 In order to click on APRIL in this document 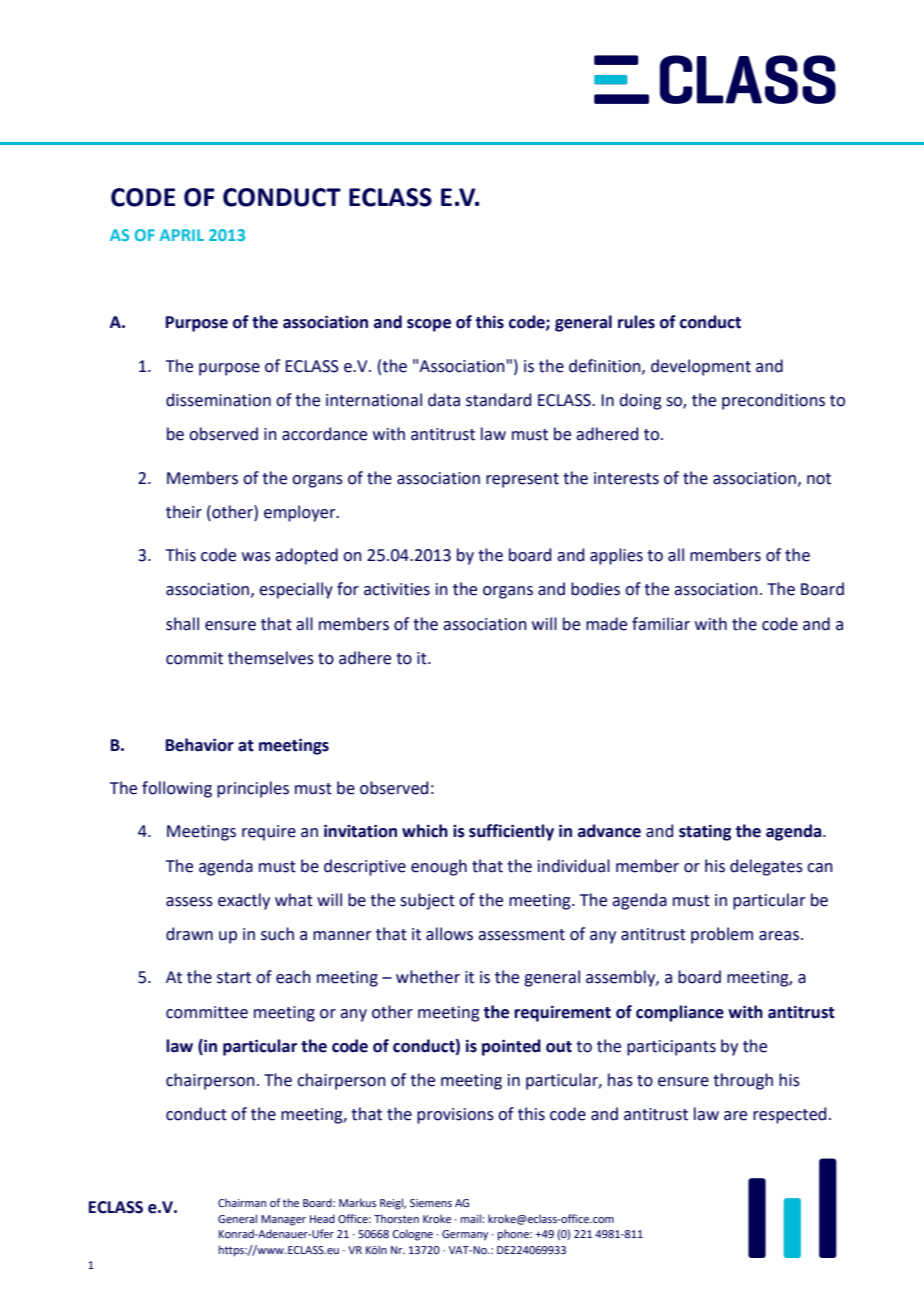, I will do `click(181, 235)`.
